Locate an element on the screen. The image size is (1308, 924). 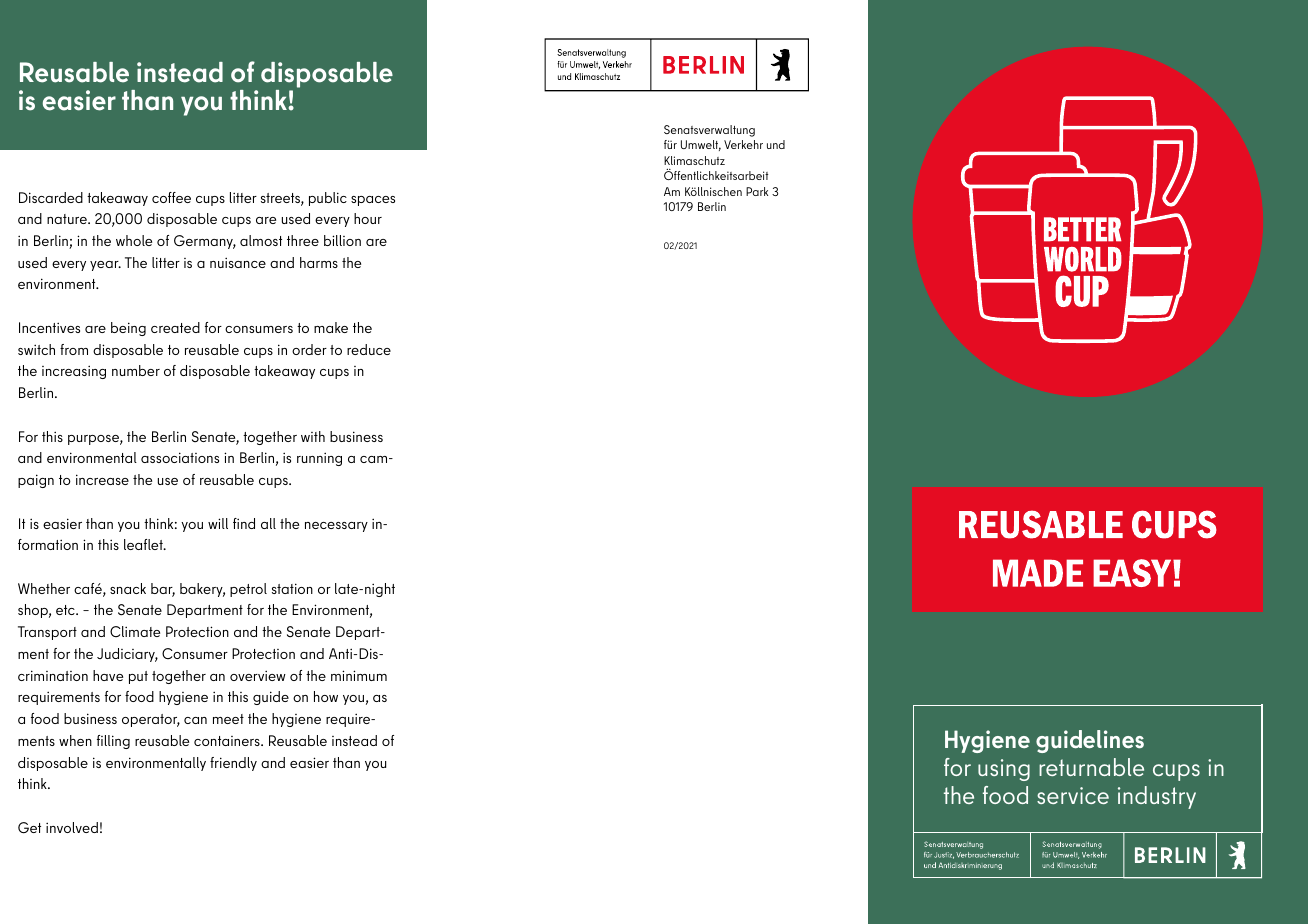
friendly is located at coordinates (233, 764).
